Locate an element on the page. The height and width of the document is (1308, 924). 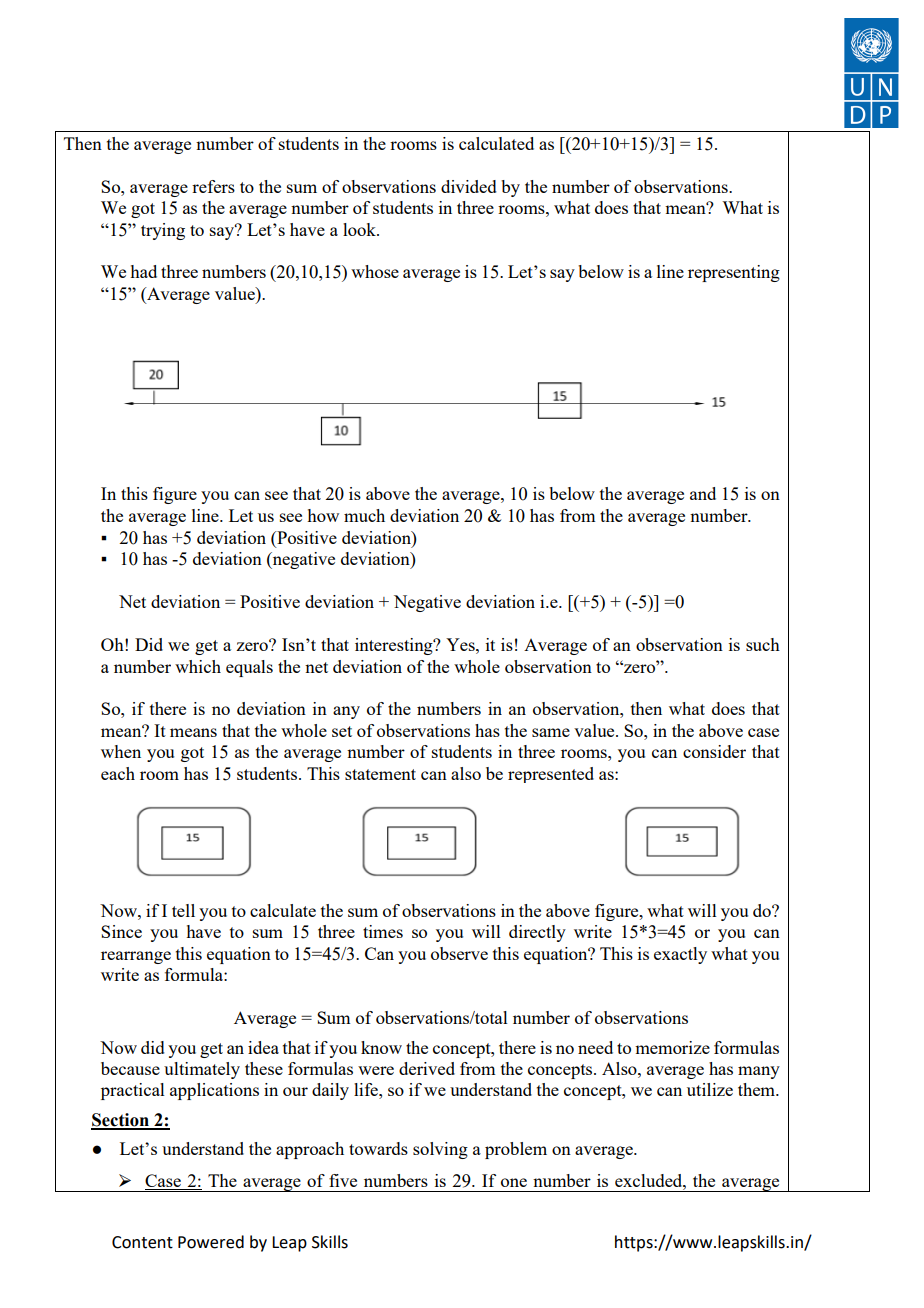
tell is located at coordinates (183, 910).
